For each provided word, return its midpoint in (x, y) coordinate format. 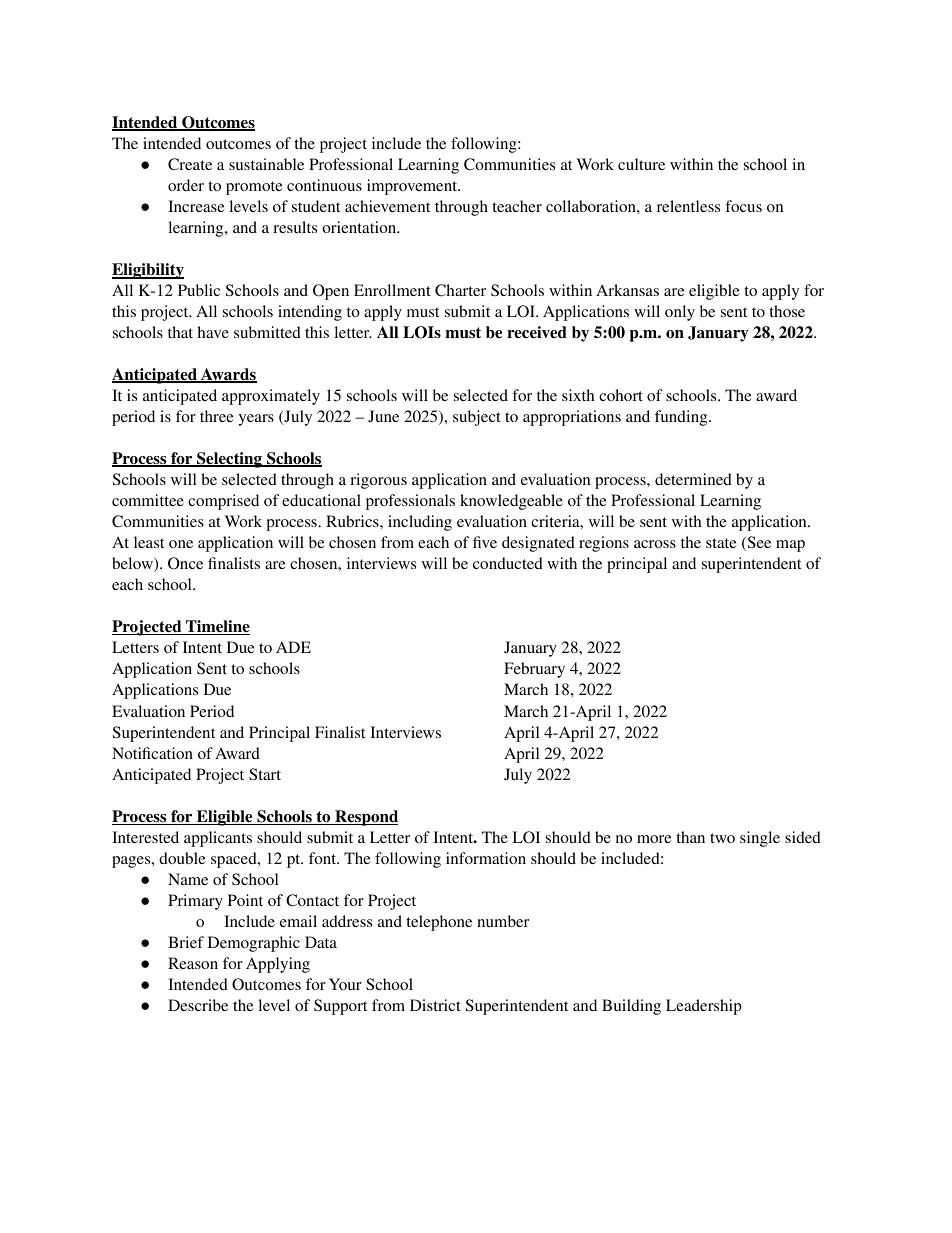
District (435, 1005)
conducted (508, 563)
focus (743, 206)
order (186, 185)
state (721, 543)
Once (185, 563)
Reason (193, 963)
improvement (413, 187)
